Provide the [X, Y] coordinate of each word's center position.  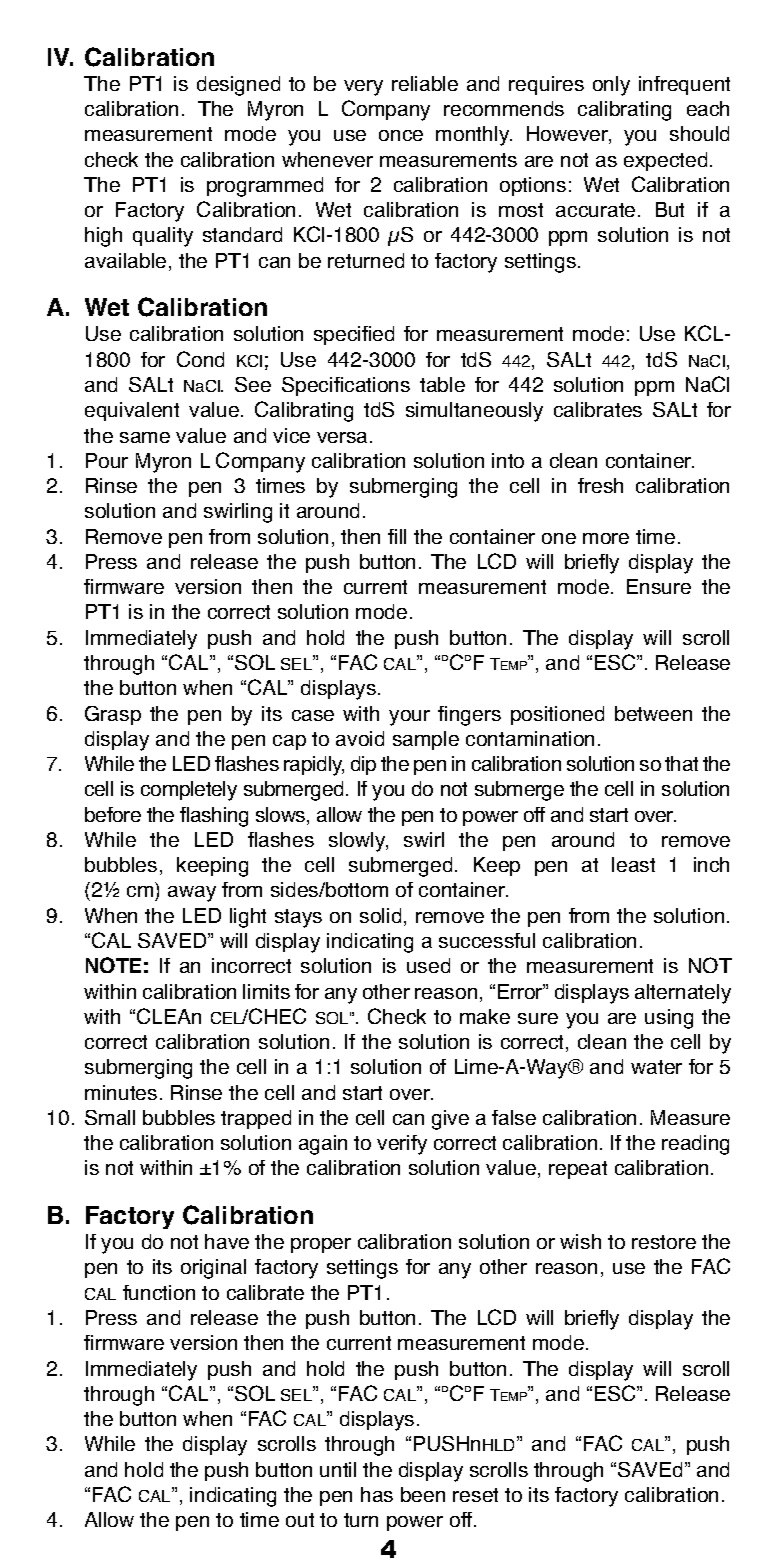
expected [665, 161]
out [300, 1520]
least [633, 864]
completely [189, 791]
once [401, 135]
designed [238, 86]
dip [363, 765]
